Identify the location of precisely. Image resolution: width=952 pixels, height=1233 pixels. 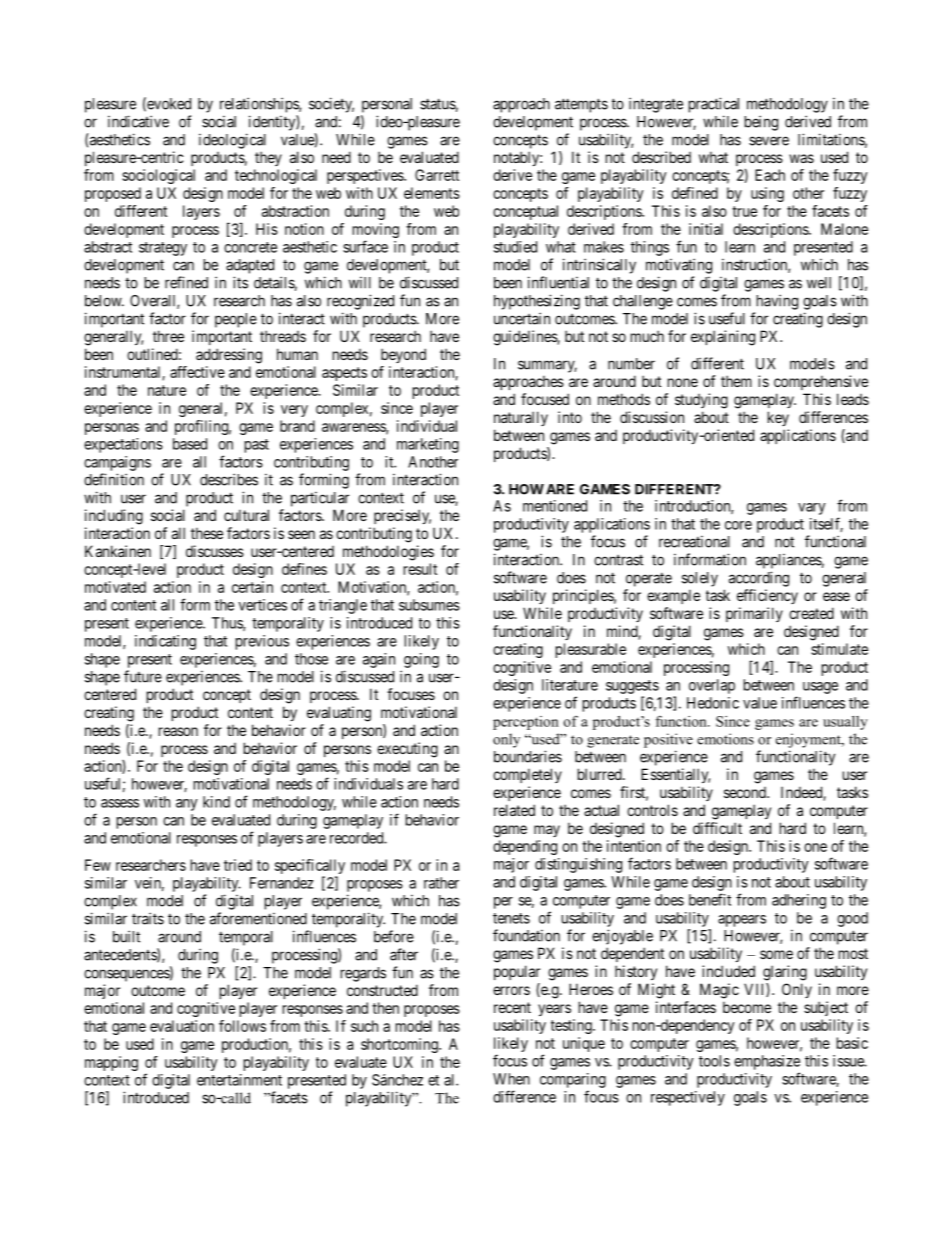
(402, 516).
